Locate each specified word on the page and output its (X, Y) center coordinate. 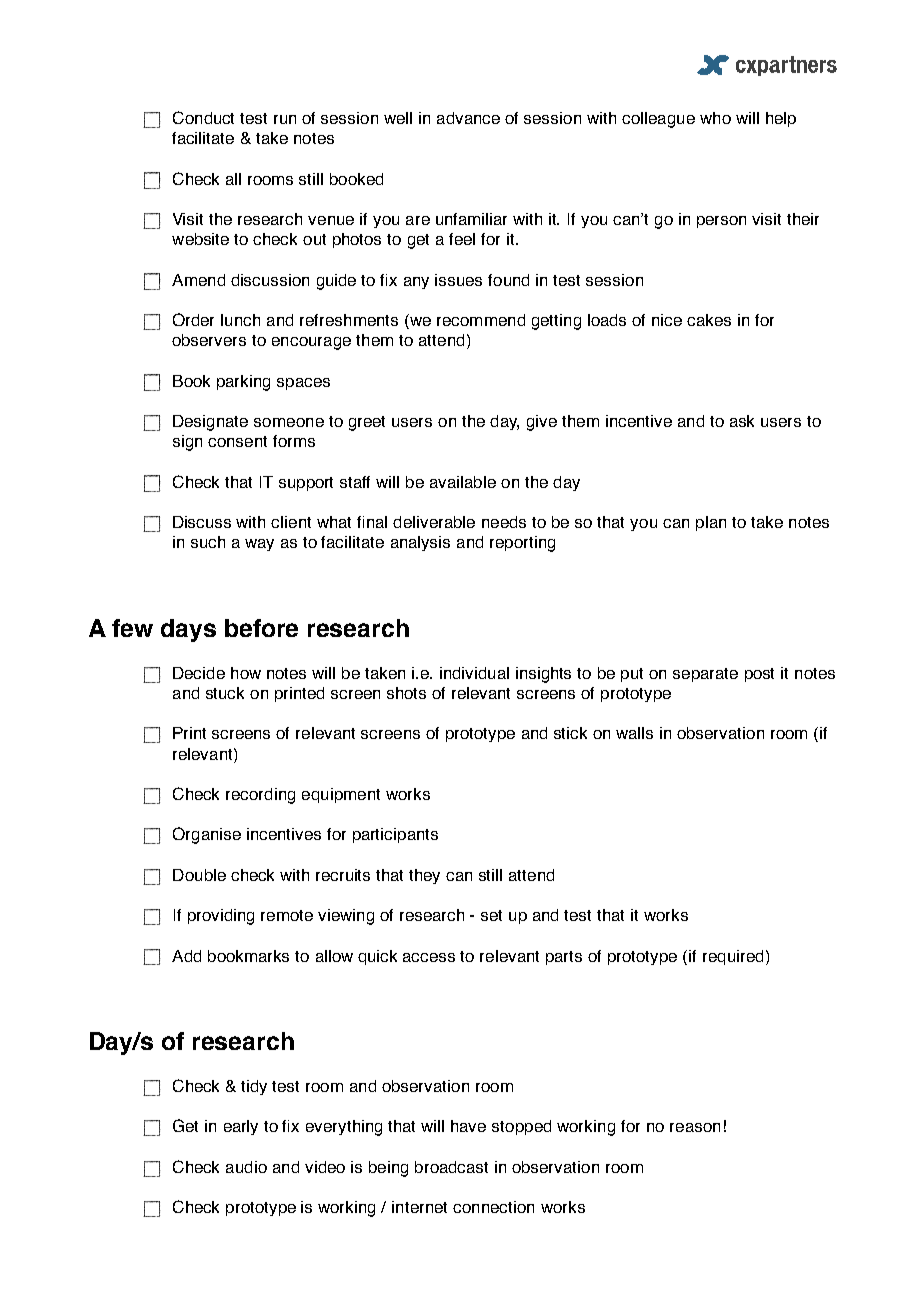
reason (695, 1127)
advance (468, 118)
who (715, 118)
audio (246, 1167)
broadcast (451, 1167)
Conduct (203, 117)
